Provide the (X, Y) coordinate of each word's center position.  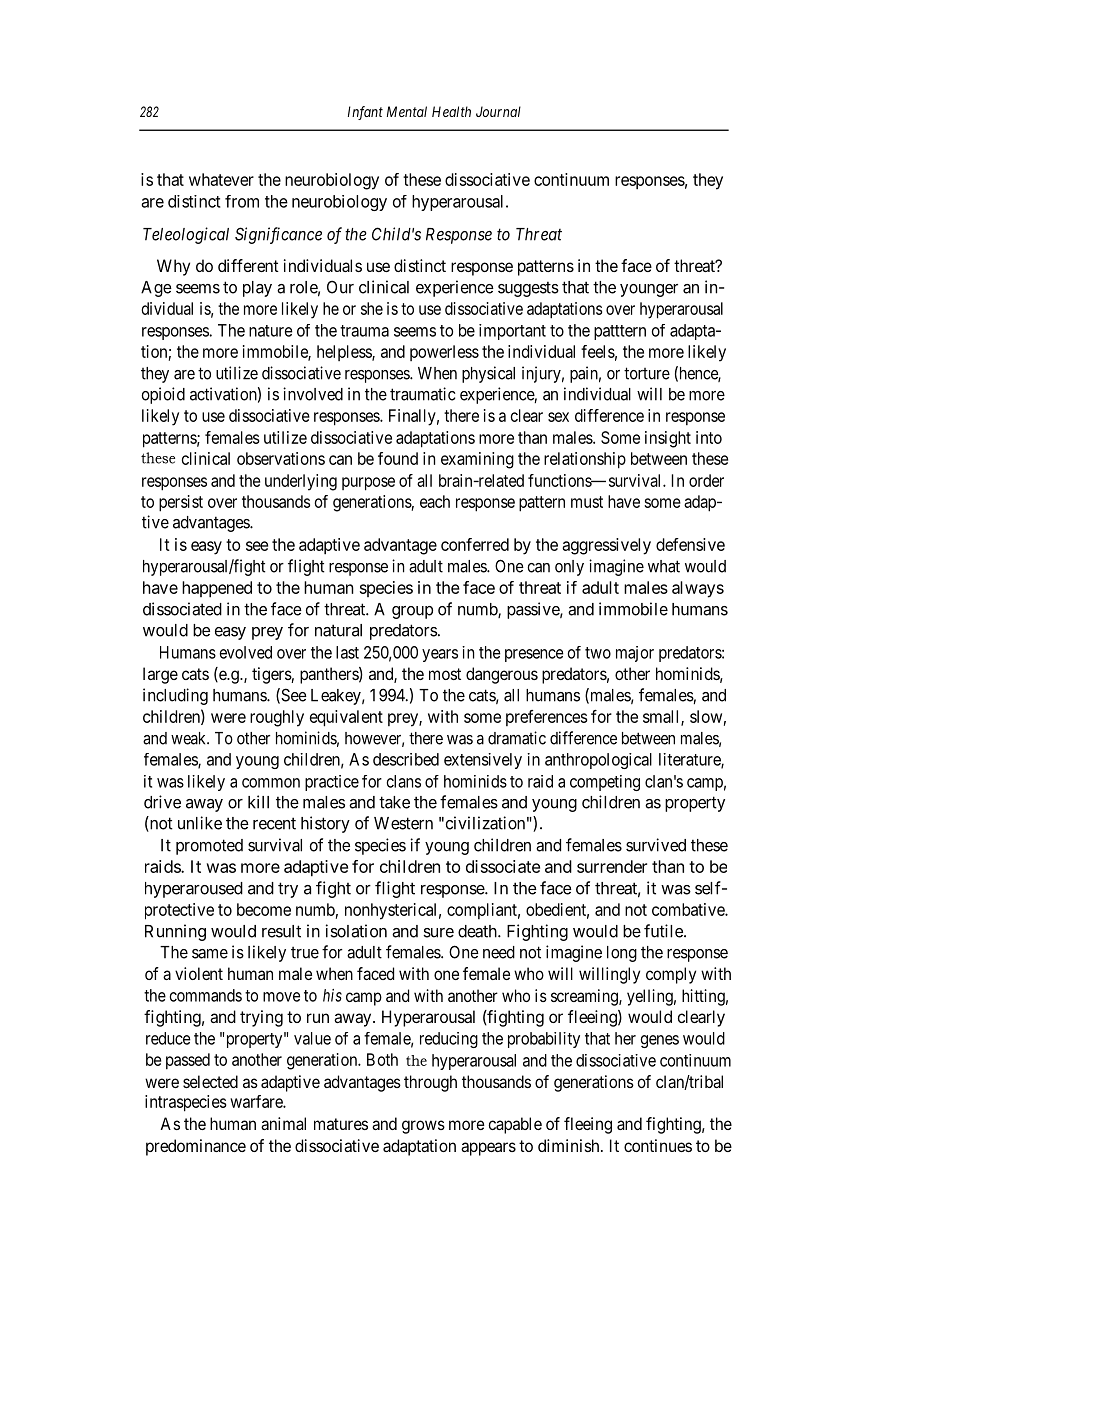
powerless (444, 353)
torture (647, 373)
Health (451, 111)
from (242, 201)
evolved (246, 652)
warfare (257, 1101)
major (635, 654)
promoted (209, 847)
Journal (498, 111)
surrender (612, 866)
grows (423, 1127)
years (440, 655)
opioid (163, 395)
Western (403, 823)
